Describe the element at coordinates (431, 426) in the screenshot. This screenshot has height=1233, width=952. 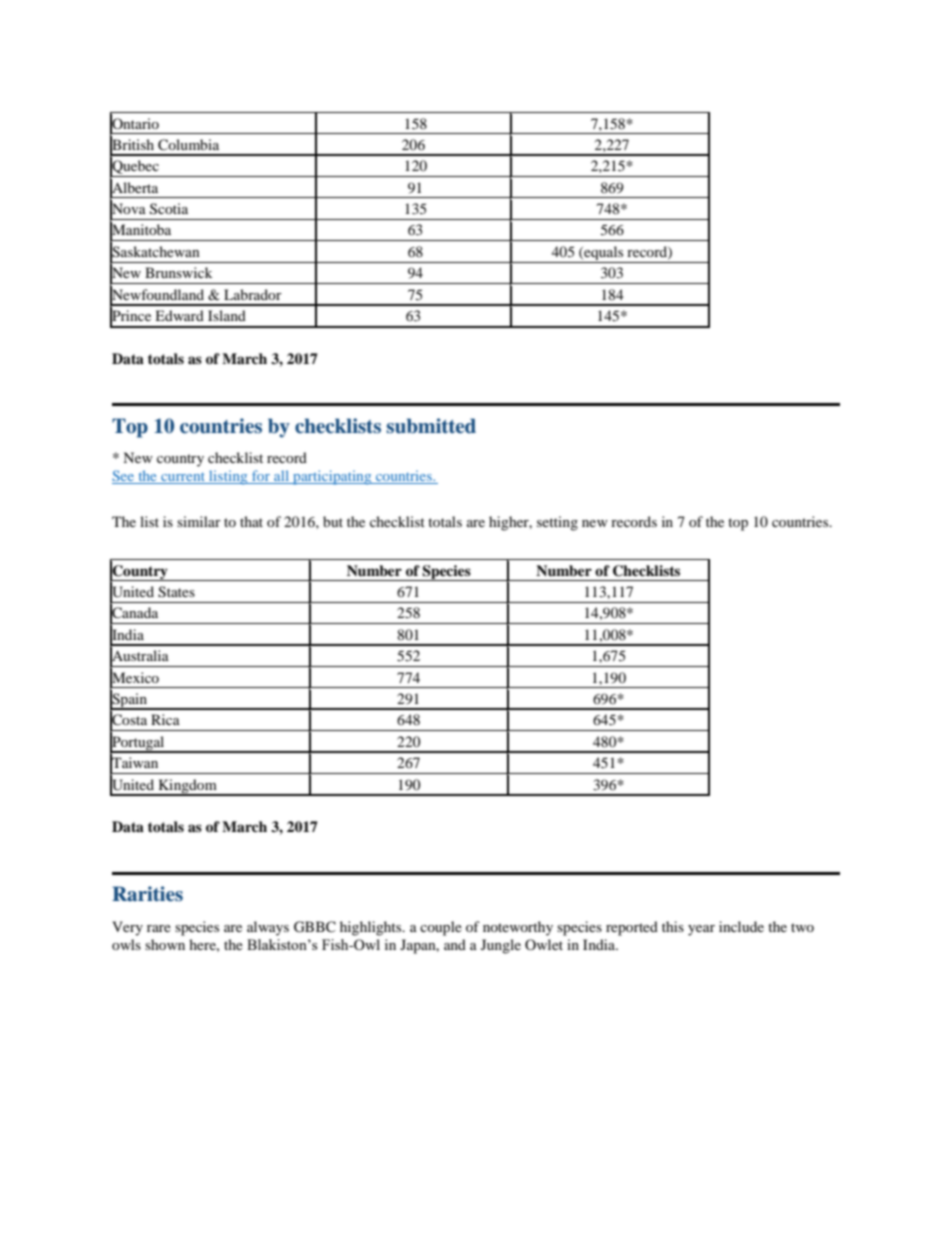
I see `submitted` at that location.
